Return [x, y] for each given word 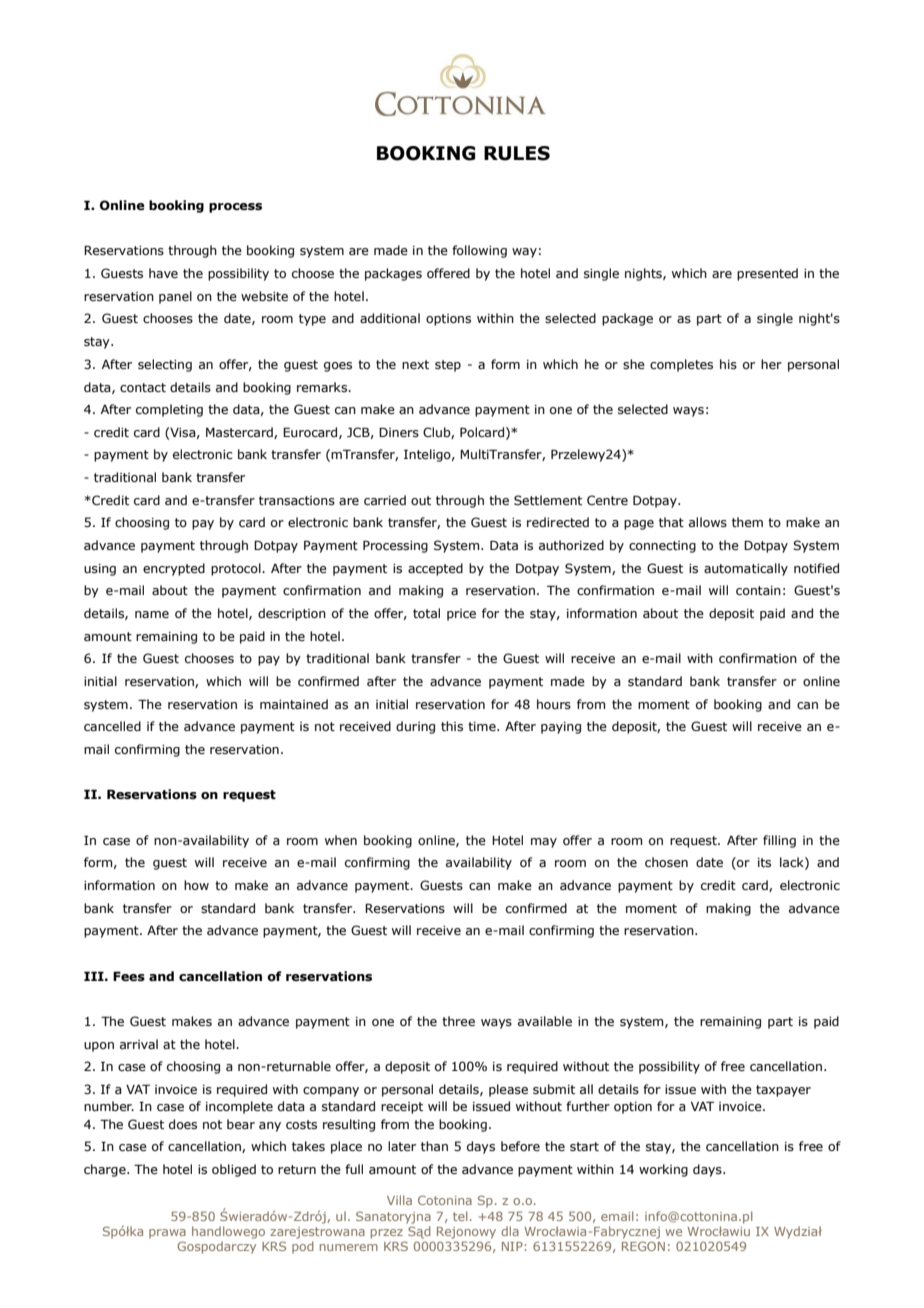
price [461, 615]
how [196, 885]
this [452, 726]
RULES [517, 153]
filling [779, 841]
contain [758, 590]
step [448, 366]
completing [169, 410]
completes [681, 365]
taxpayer [783, 1091]
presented [767, 274]
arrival [139, 1044]
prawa [167, 1234]
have [163, 273]
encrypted [174, 569]
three [458, 1021]
